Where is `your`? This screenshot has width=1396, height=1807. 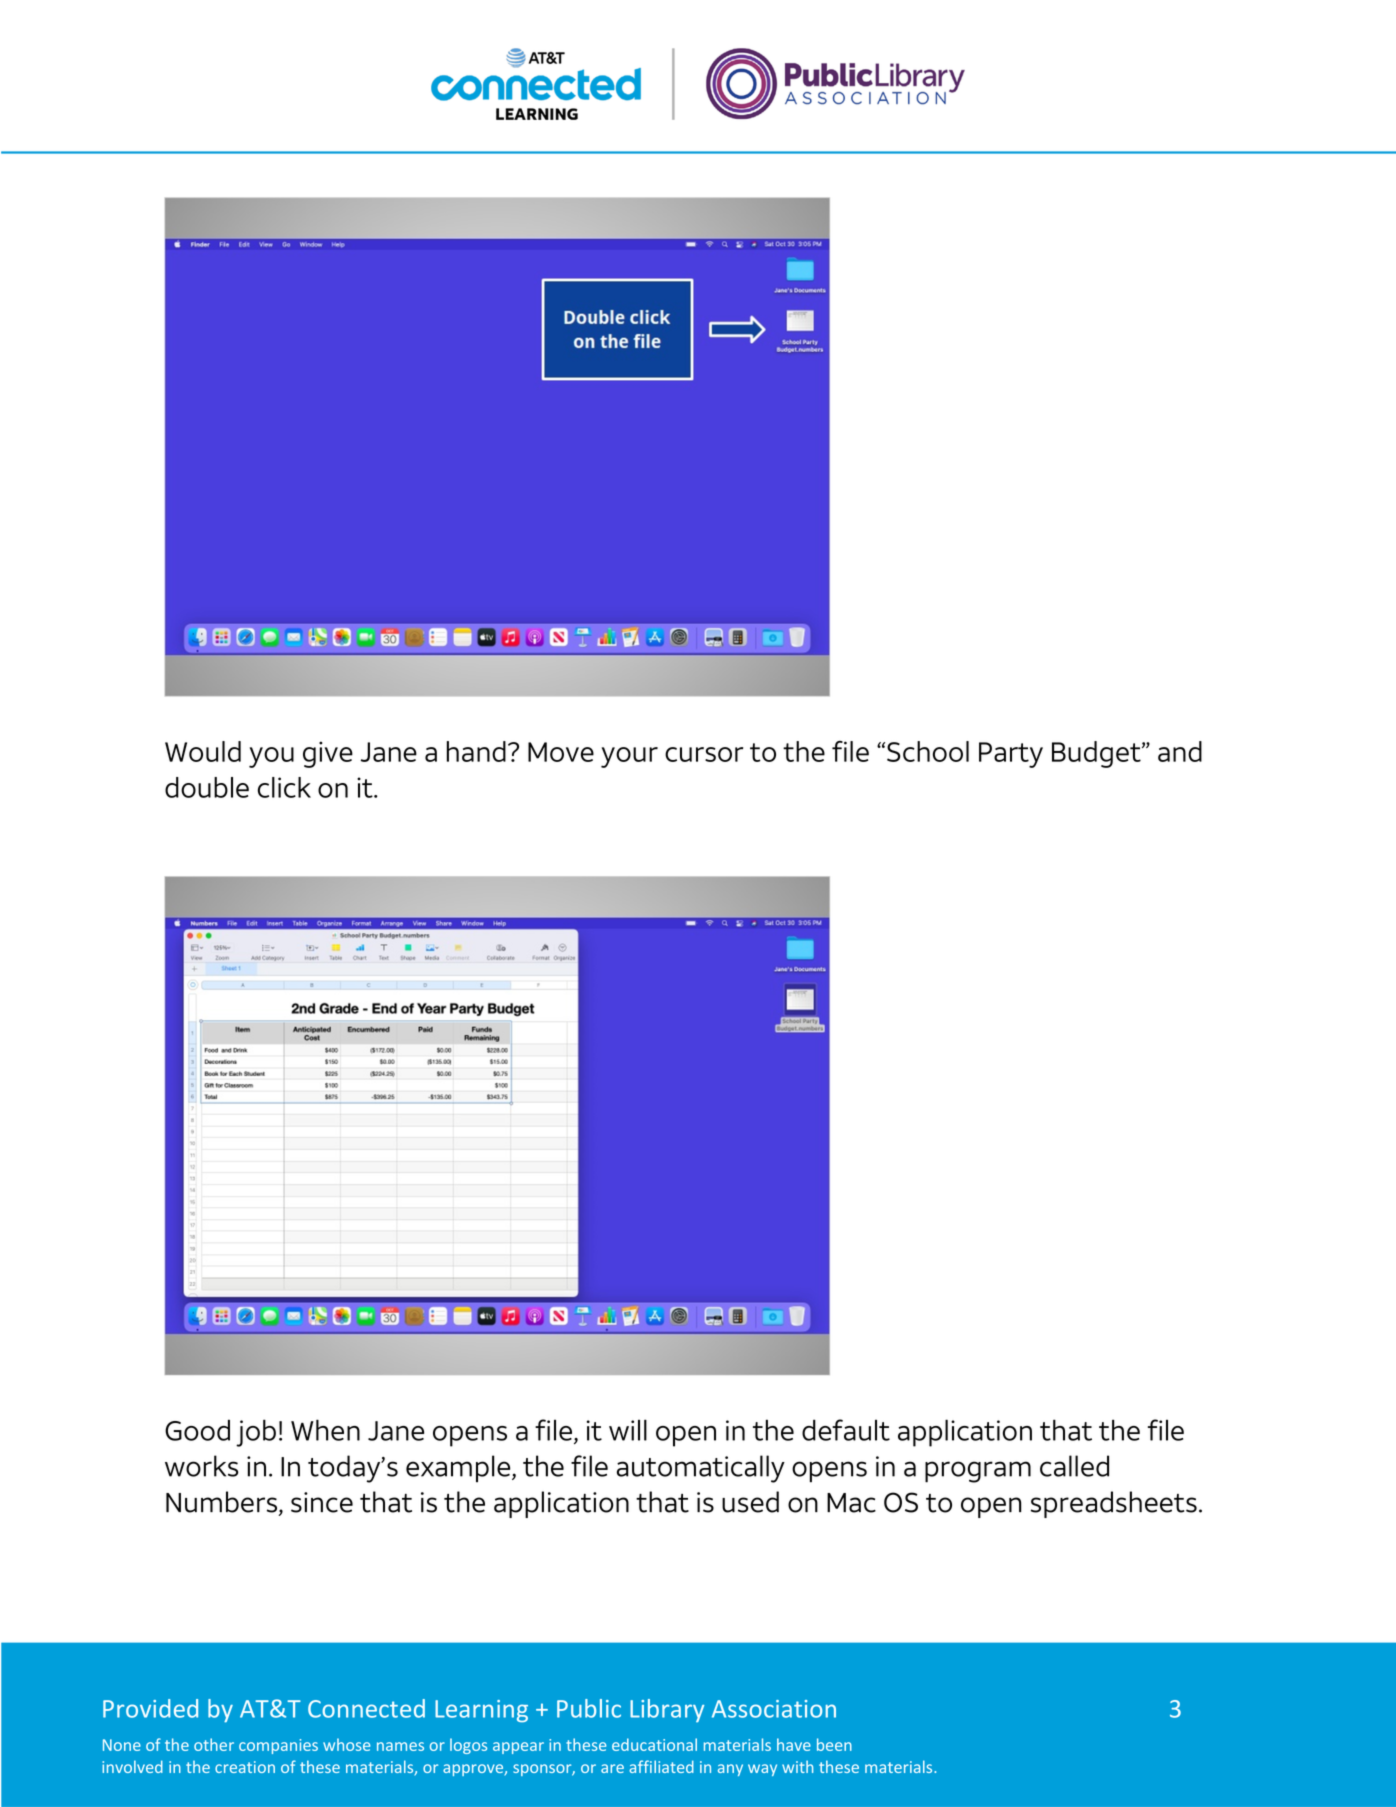
your is located at coordinates (629, 757).
